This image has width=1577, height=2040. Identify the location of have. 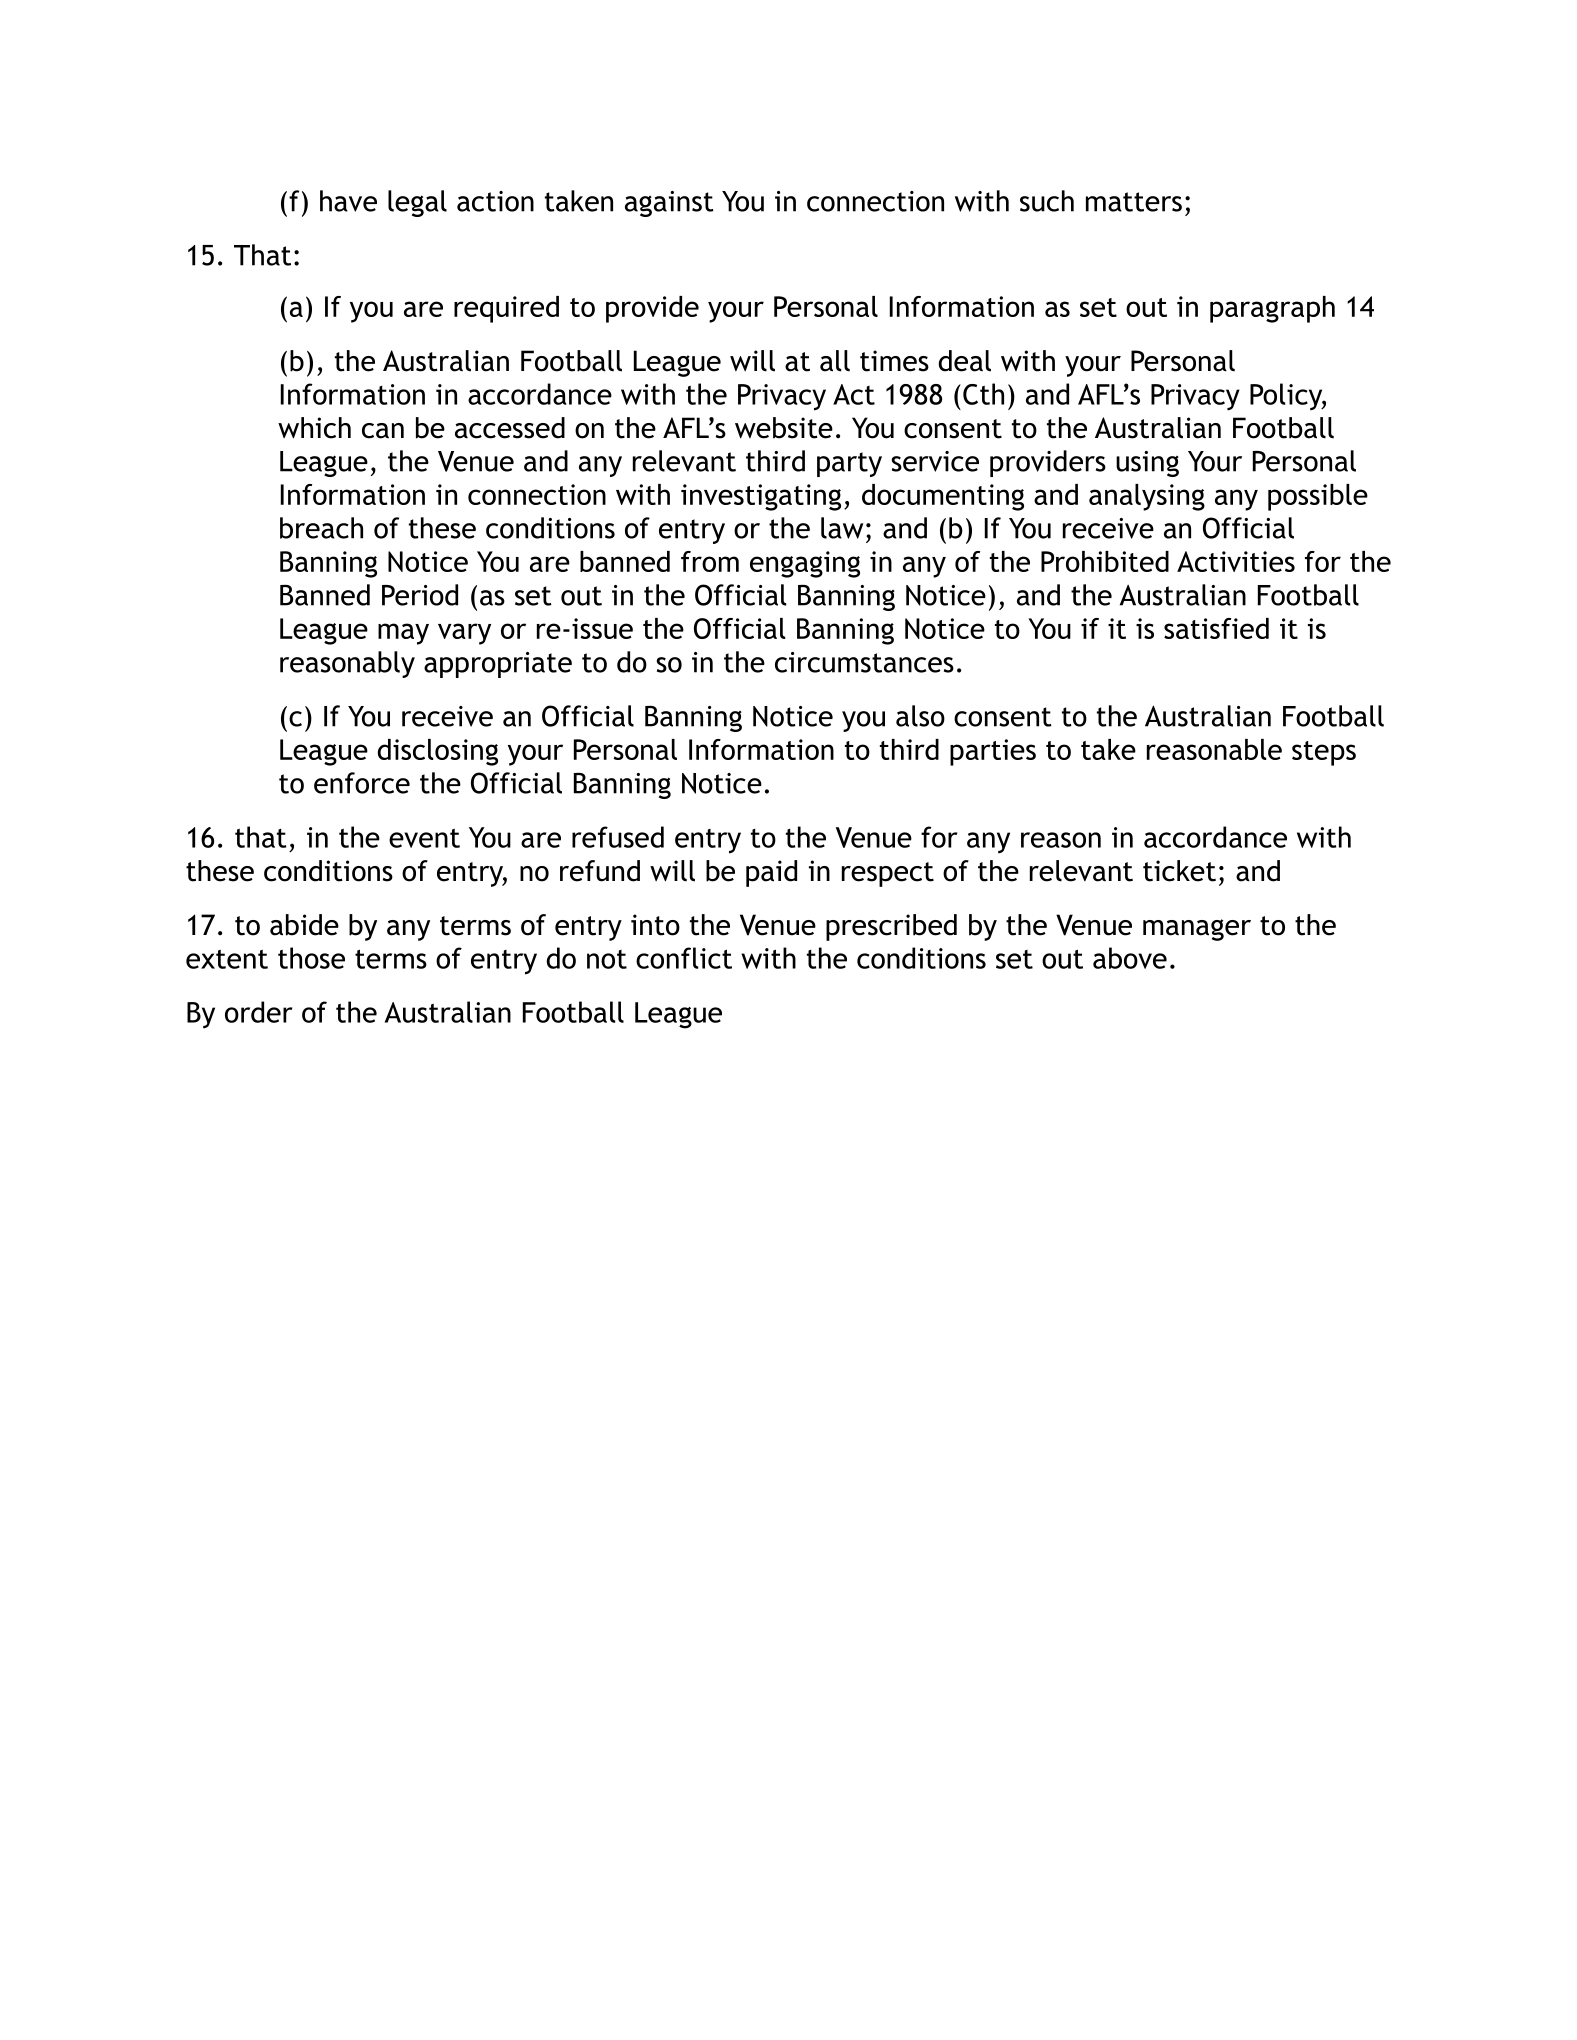
(348, 201).
